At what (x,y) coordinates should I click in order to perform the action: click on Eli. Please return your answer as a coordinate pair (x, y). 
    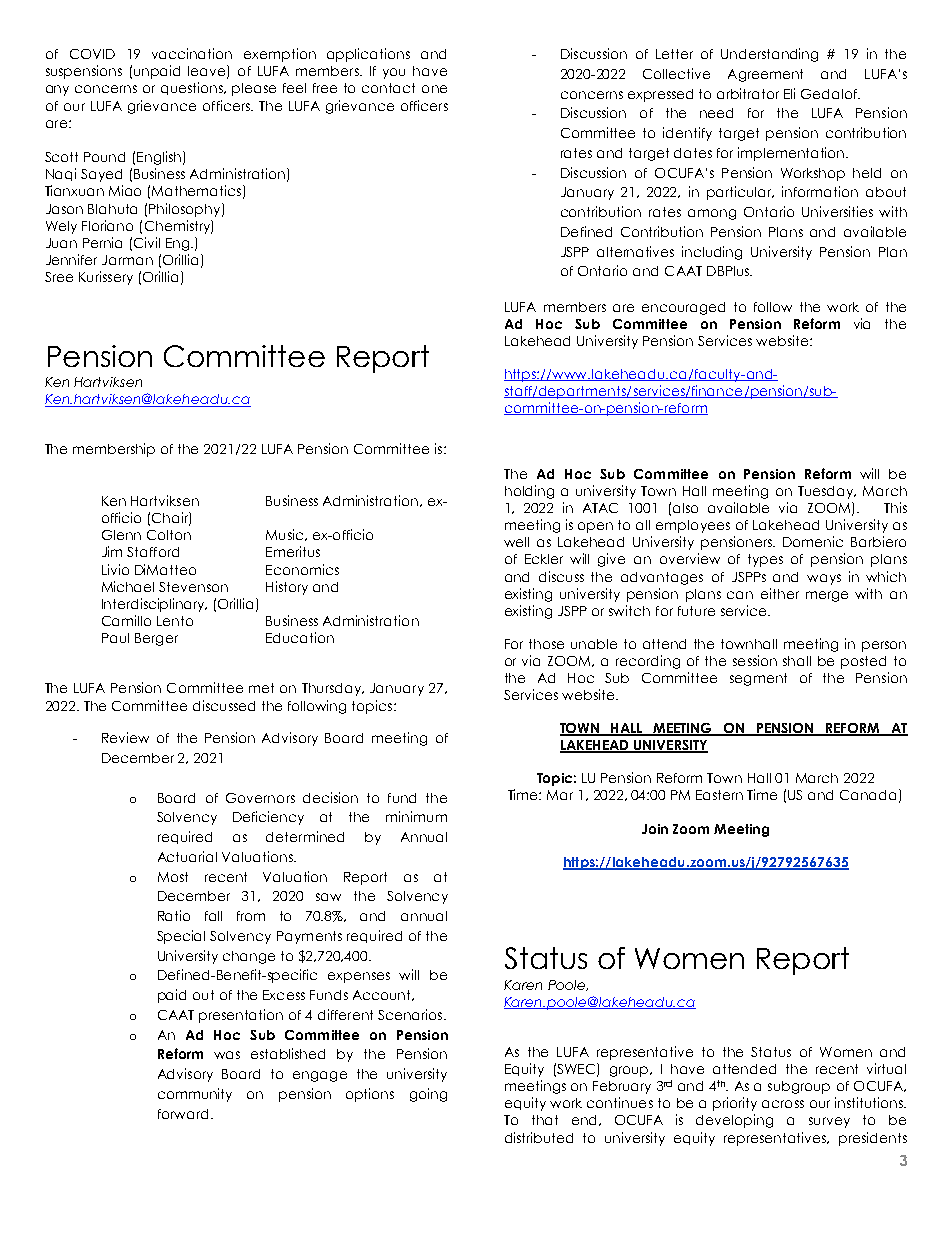
    Looking at the image, I should click on (789, 93).
